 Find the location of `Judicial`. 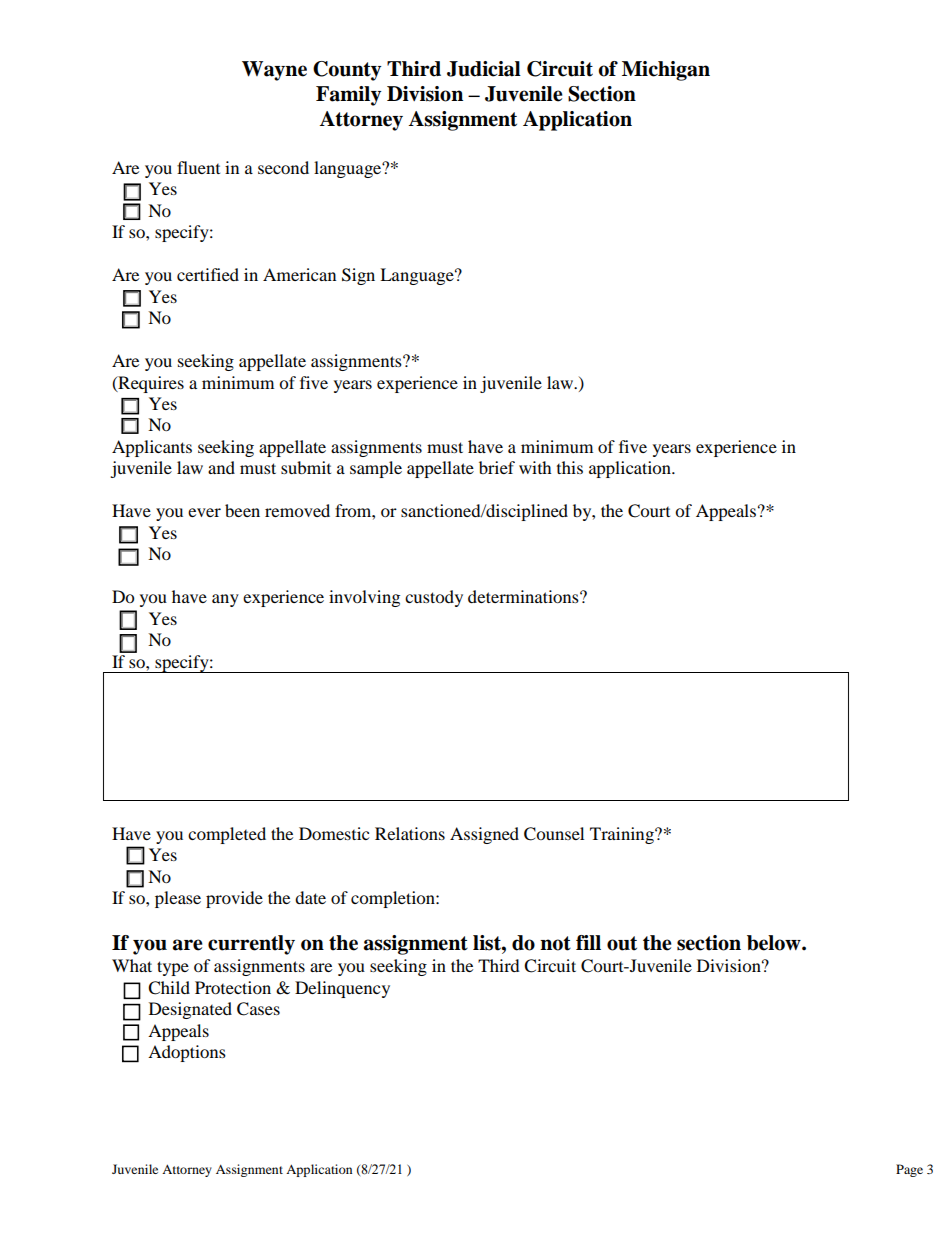

Judicial is located at coordinates (484, 69).
